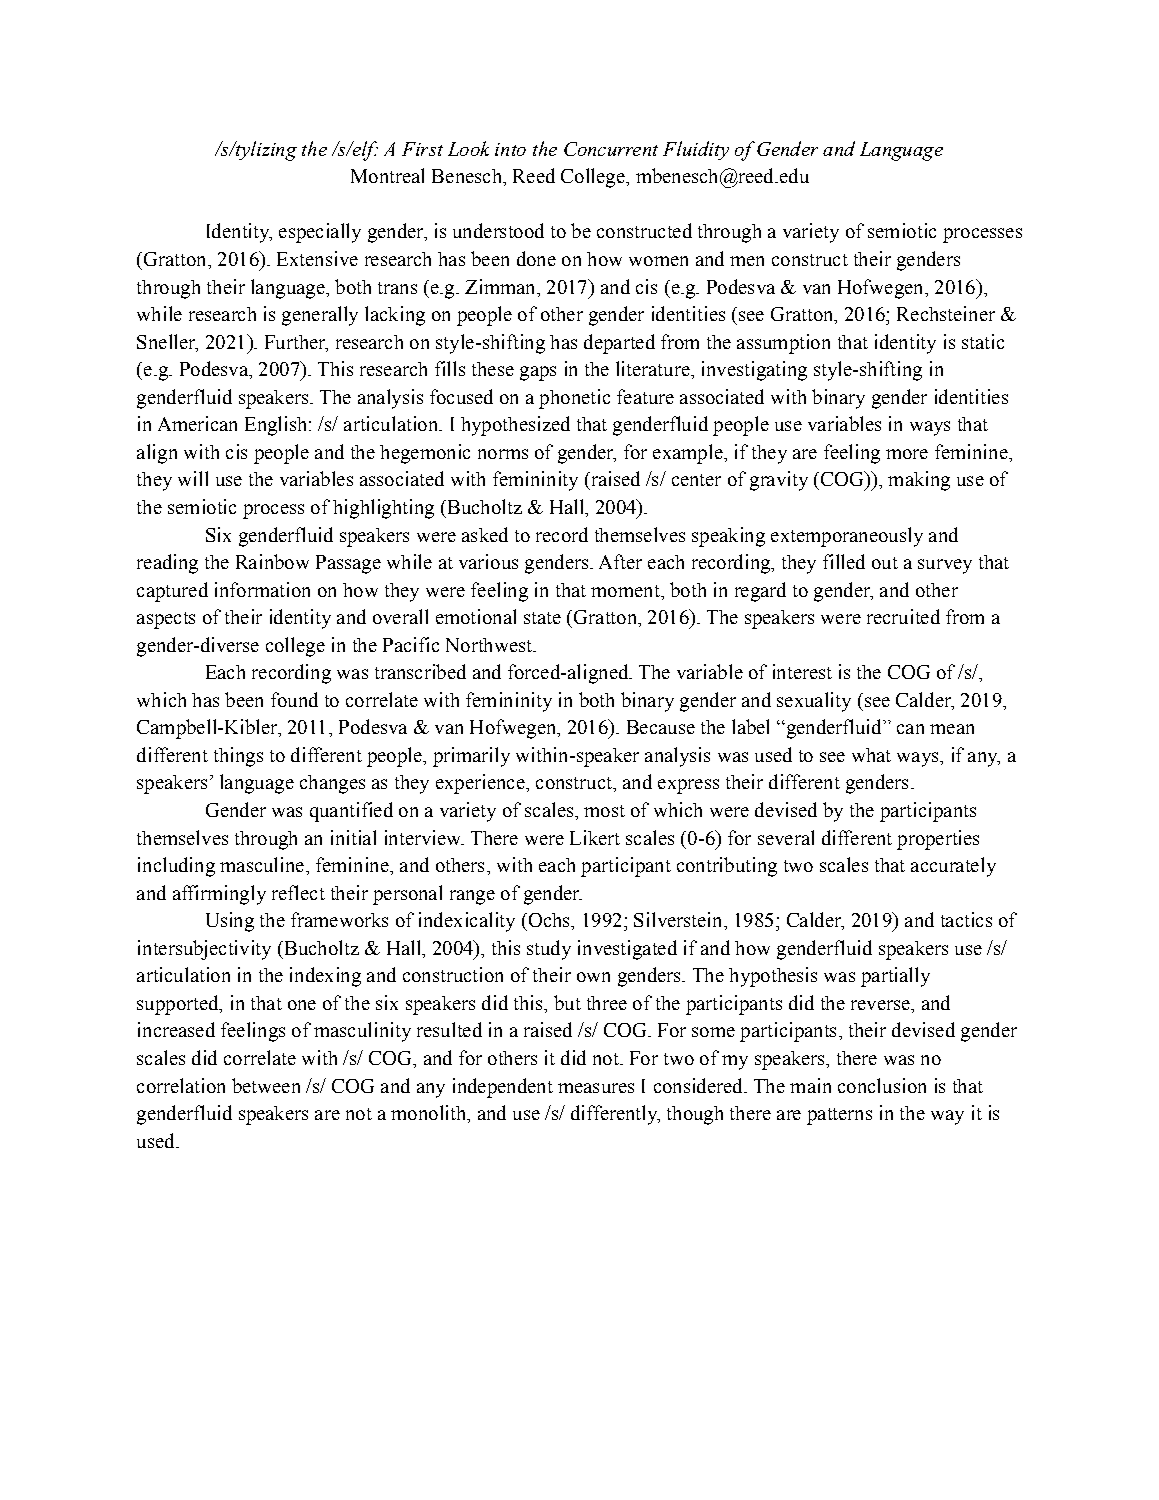 The height and width of the document is (1500, 1159). What do you see at coordinates (882, 1085) in the document?
I see `conclusion` at bounding box center [882, 1085].
